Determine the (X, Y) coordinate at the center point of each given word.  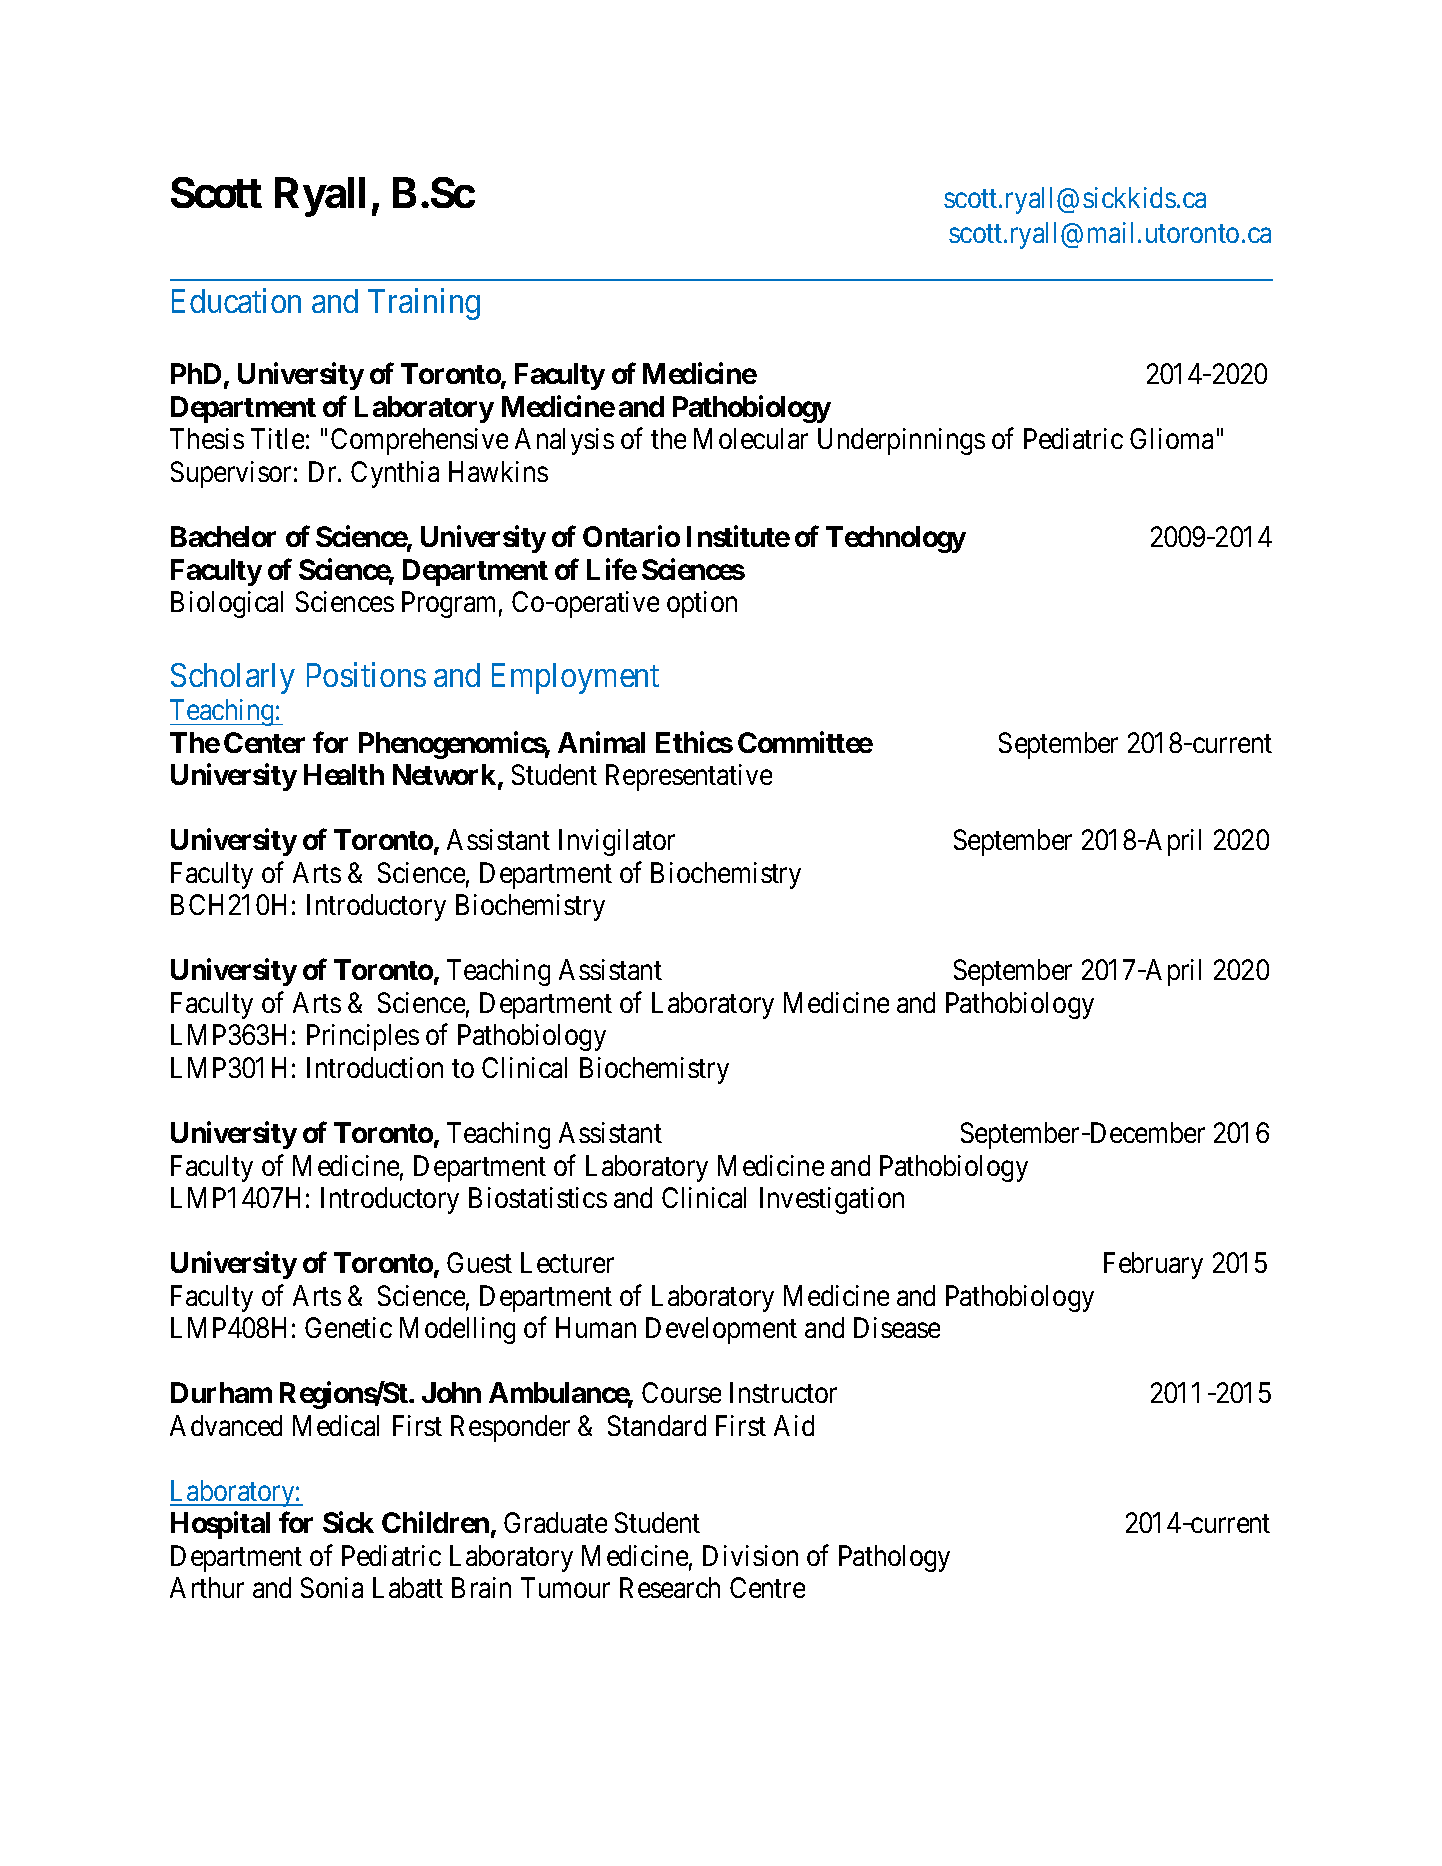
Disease (897, 1327)
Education (236, 300)
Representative (689, 777)
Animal (601, 742)
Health (344, 774)
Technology (896, 539)
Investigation (832, 1200)
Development (721, 1330)
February (1153, 1265)
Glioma (1171, 438)
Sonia (332, 1587)
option (702, 604)
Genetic (348, 1327)
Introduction (375, 1067)
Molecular (751, 438)
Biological (227, 604)
